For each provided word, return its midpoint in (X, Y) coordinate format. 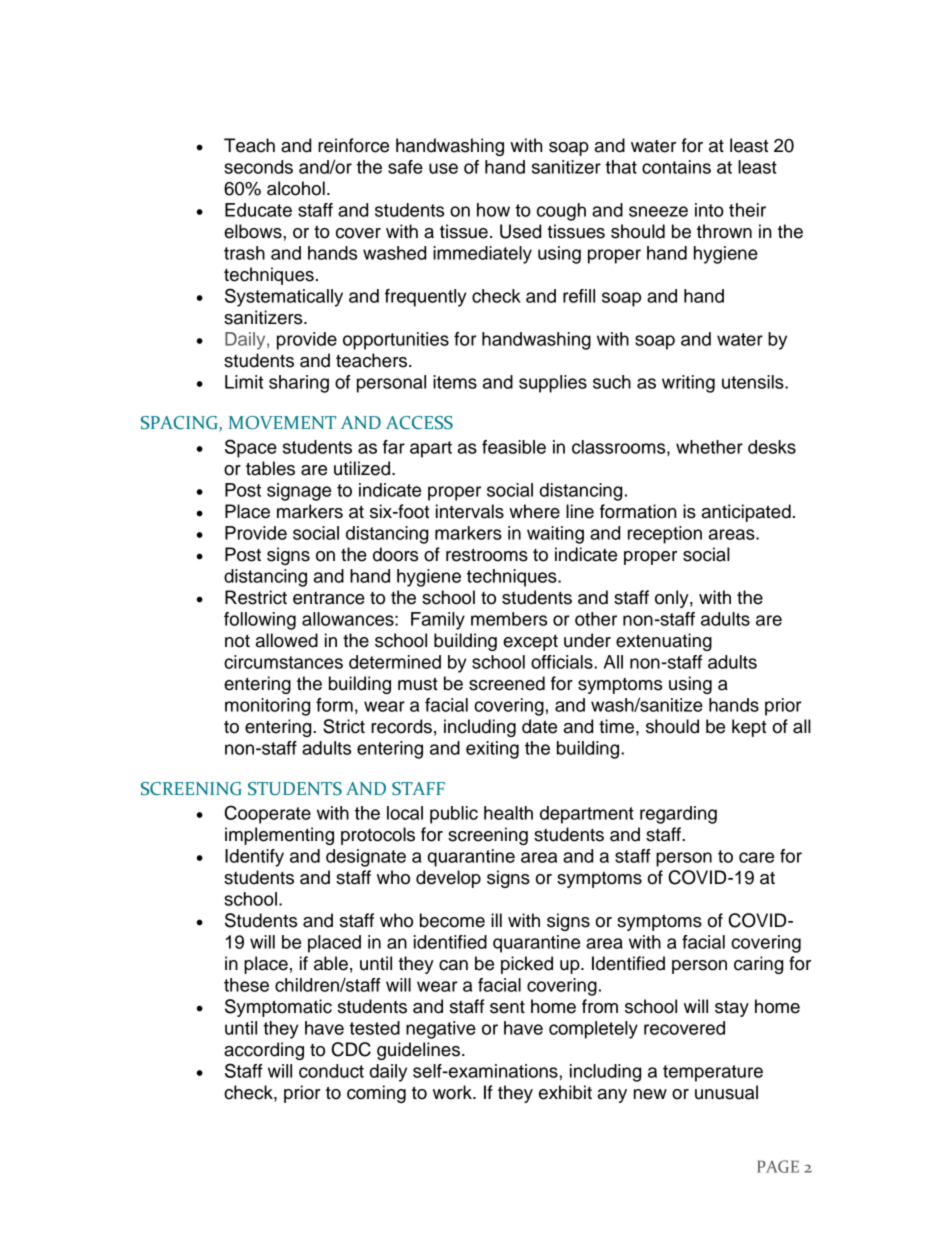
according (264, 1051)
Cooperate (268, 814)
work (453, 1092)
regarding (678, 815)
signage (299, 492)
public (454, 815)
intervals (470, 511)
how (493, 210)
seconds (258, 167)
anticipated (746, 513)
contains (676, 167)
